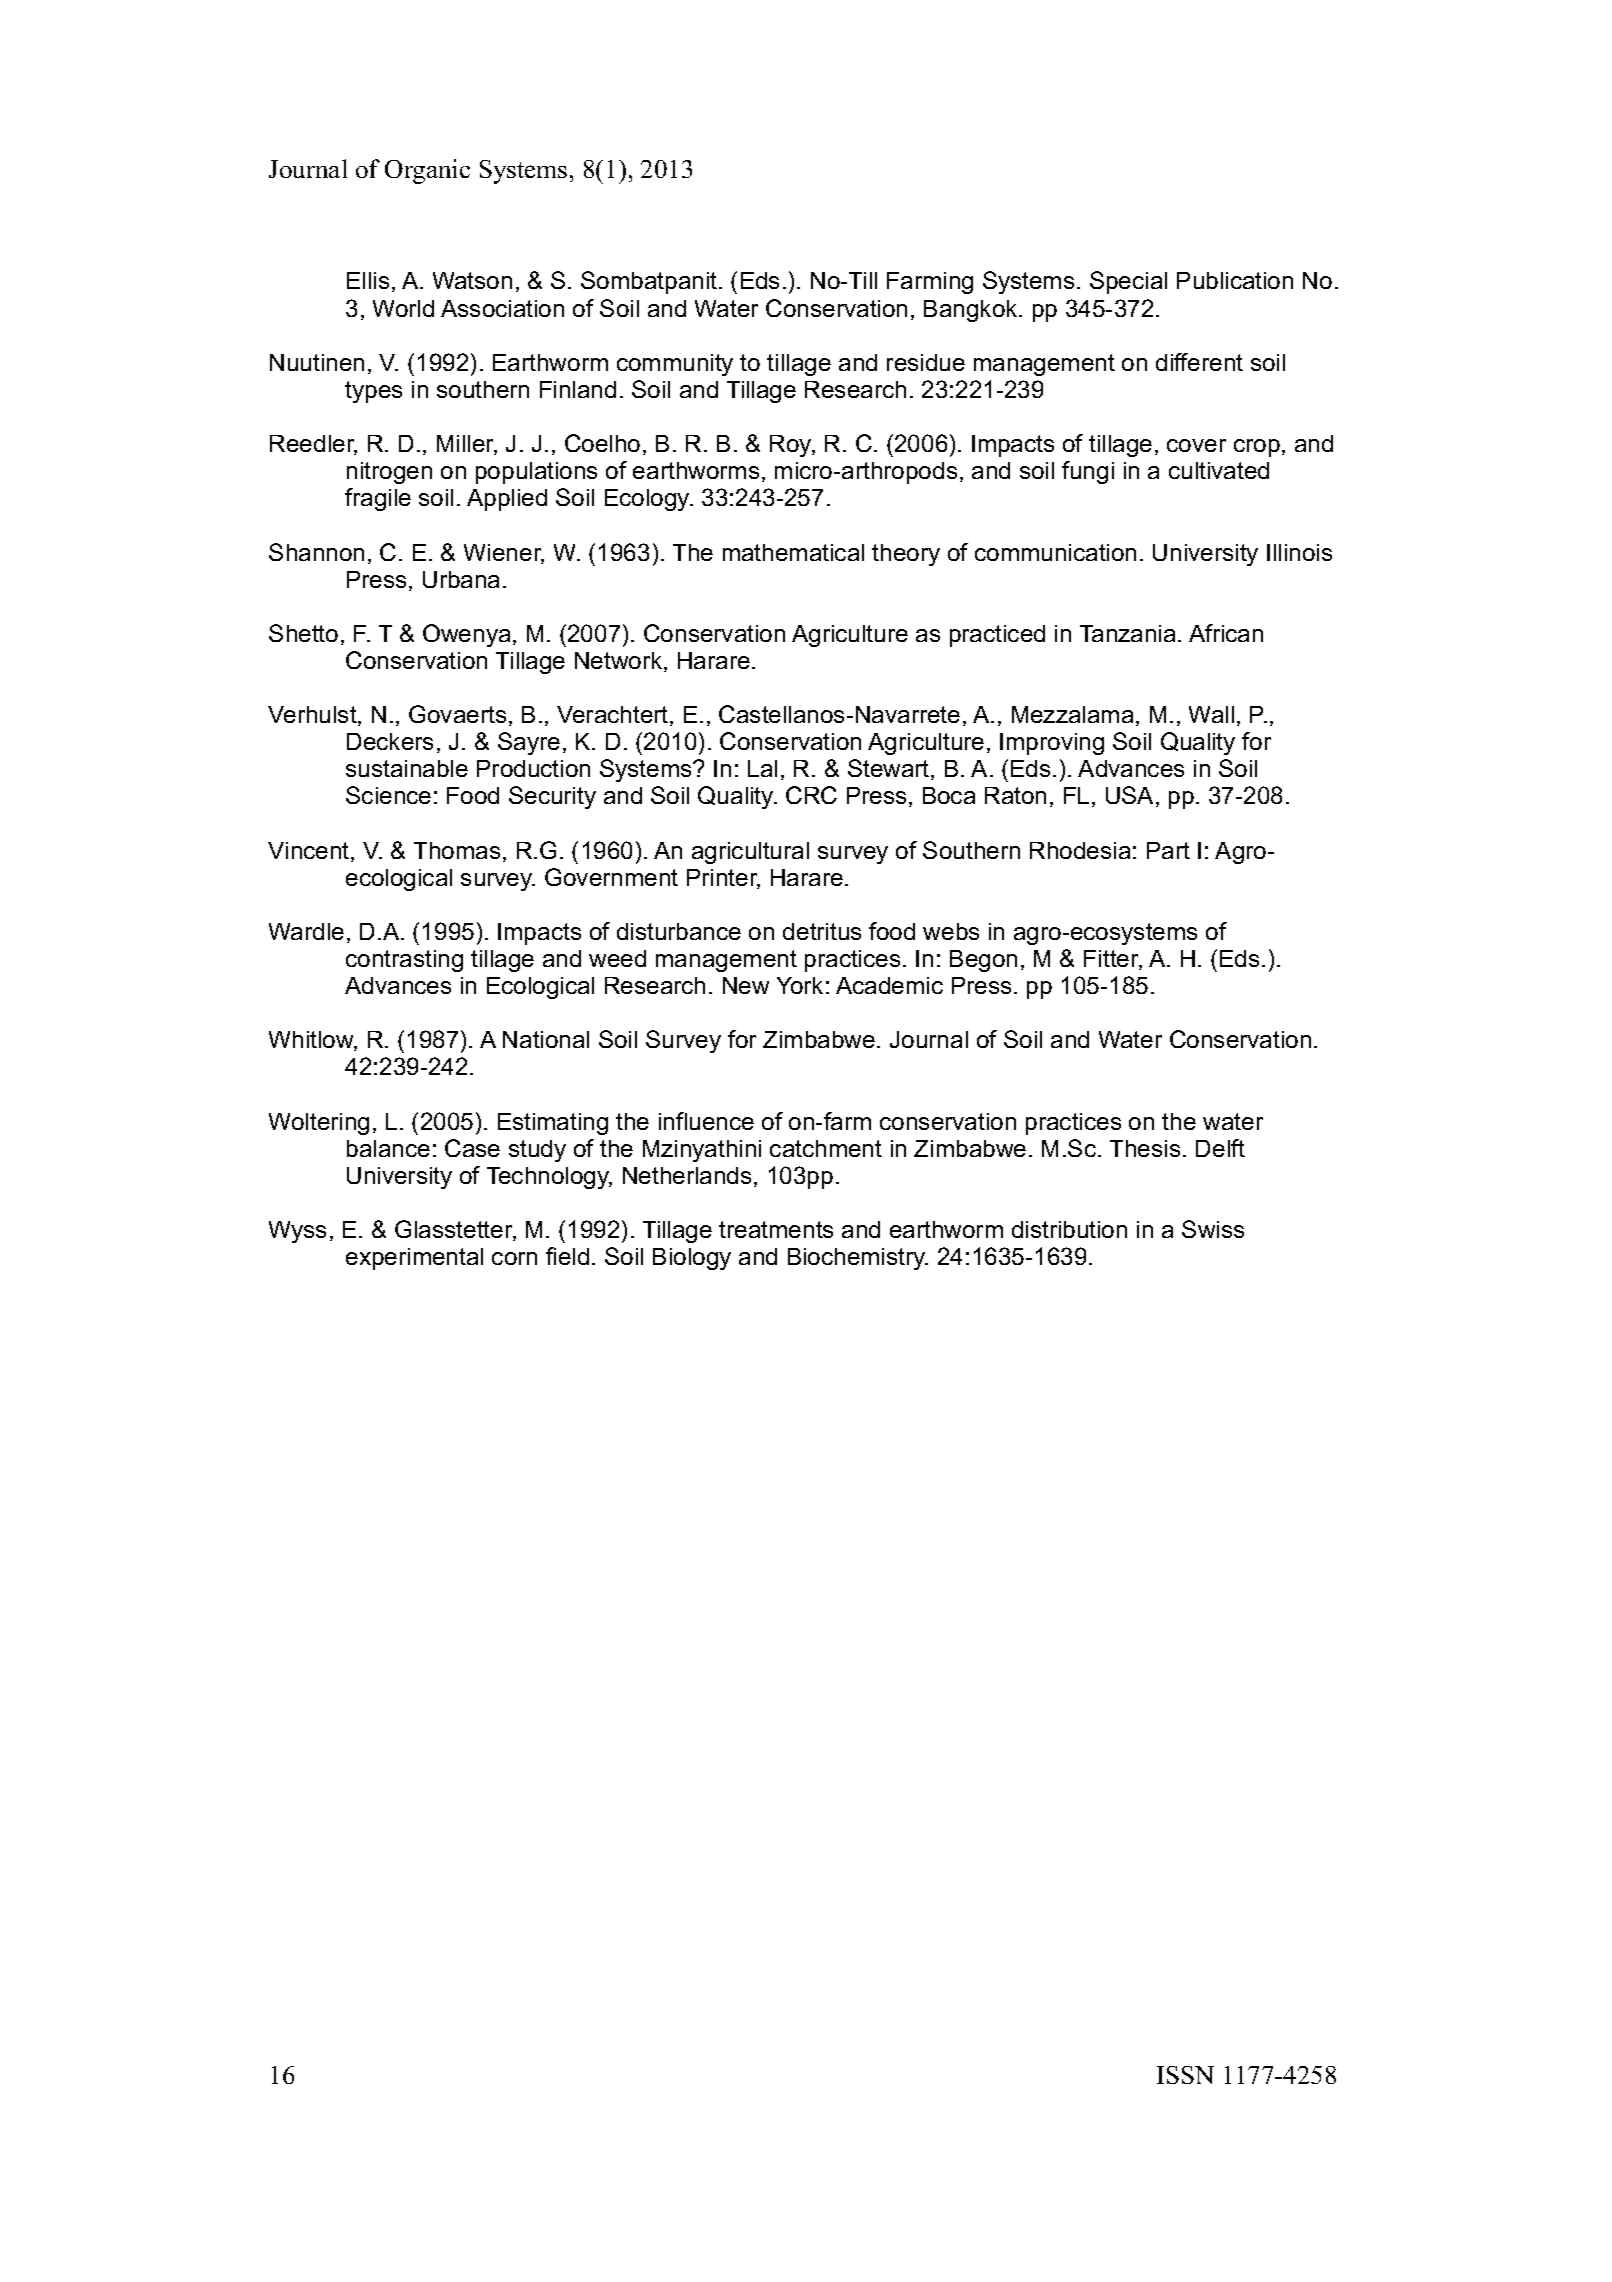 This image has height=2282, width=1612. Describe the element at coordinates (427, 171) in the image. I see `Organic` at that location.
